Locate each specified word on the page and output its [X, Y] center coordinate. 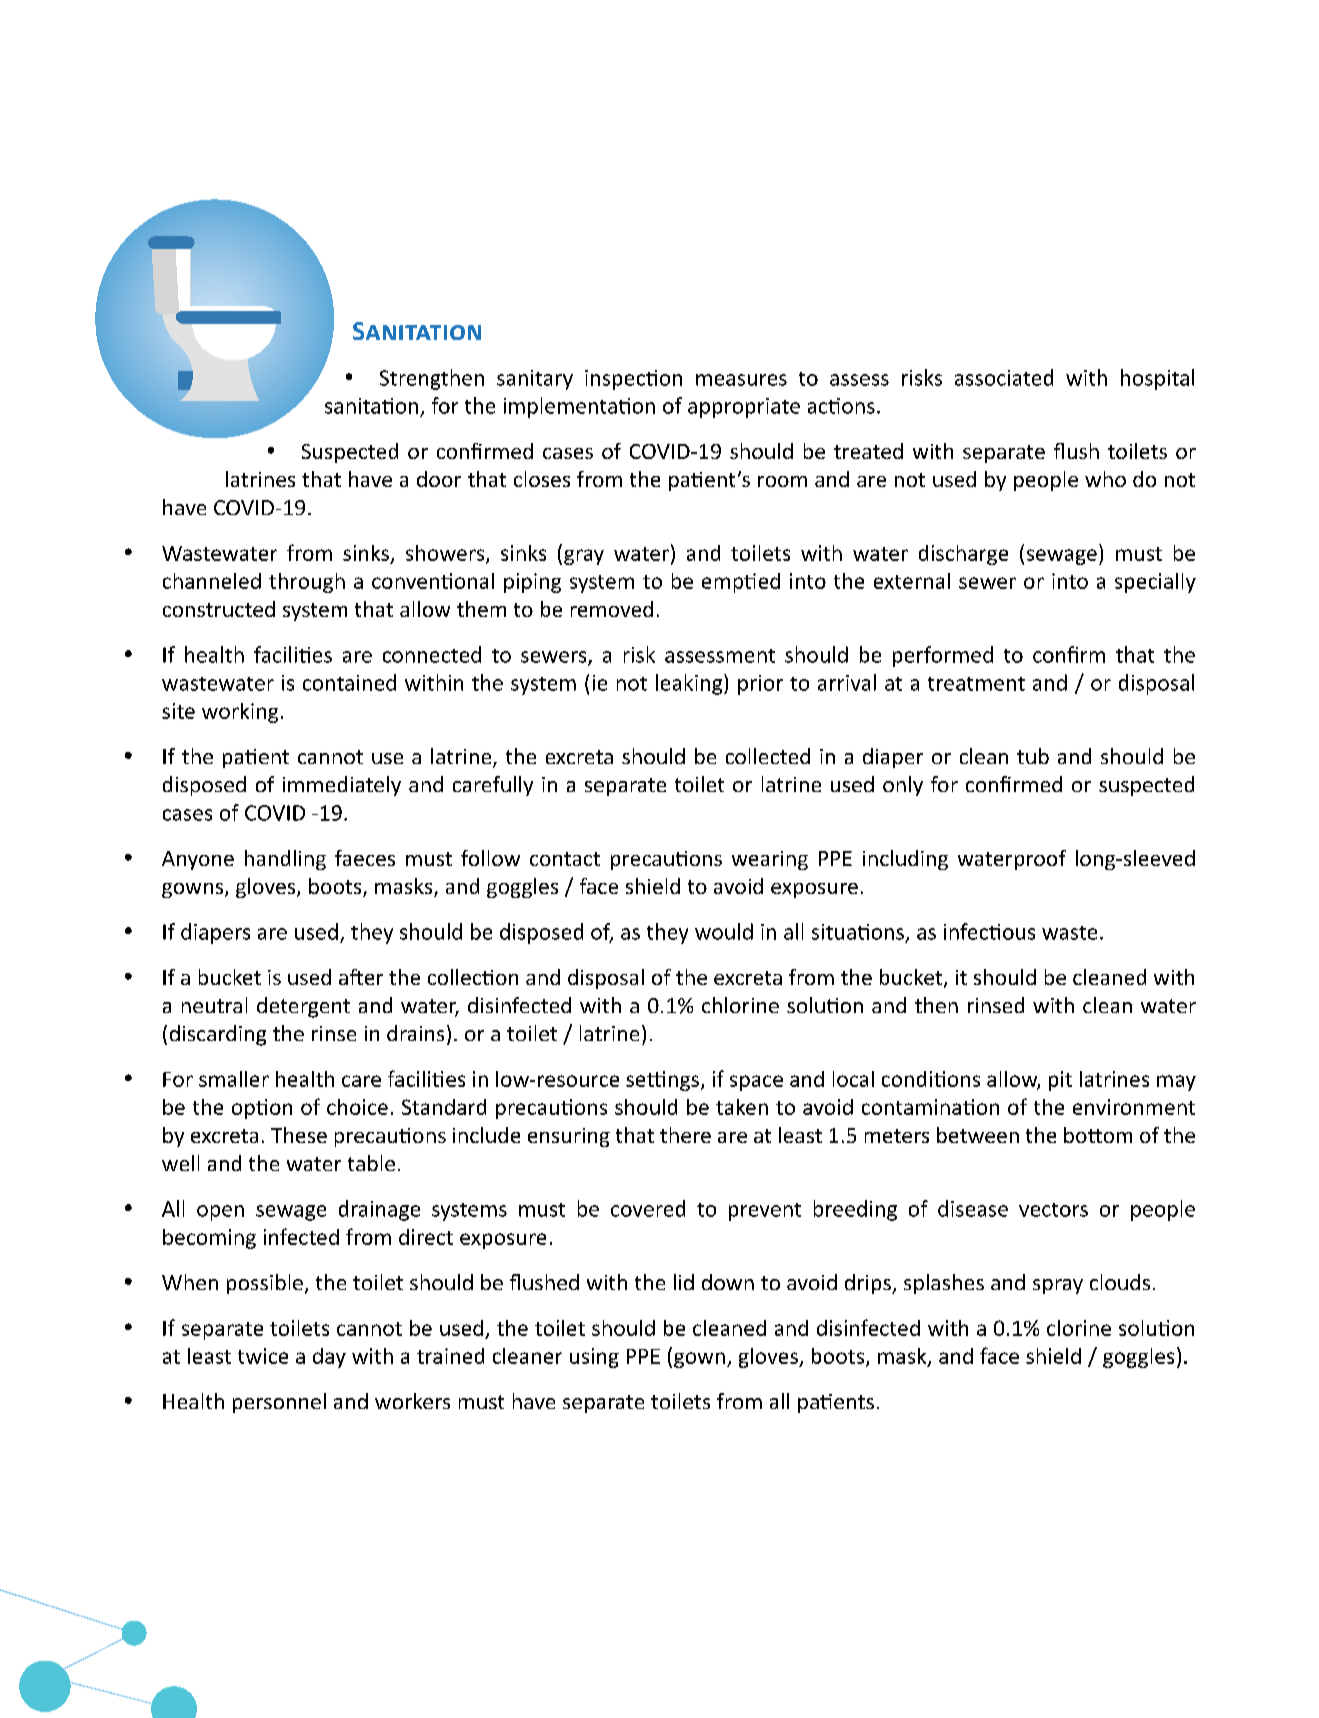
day [329, 1358]
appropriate [744, 408]
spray [1058, 1286]
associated [1004, 377]
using [594, 1358]
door [439, 479]
